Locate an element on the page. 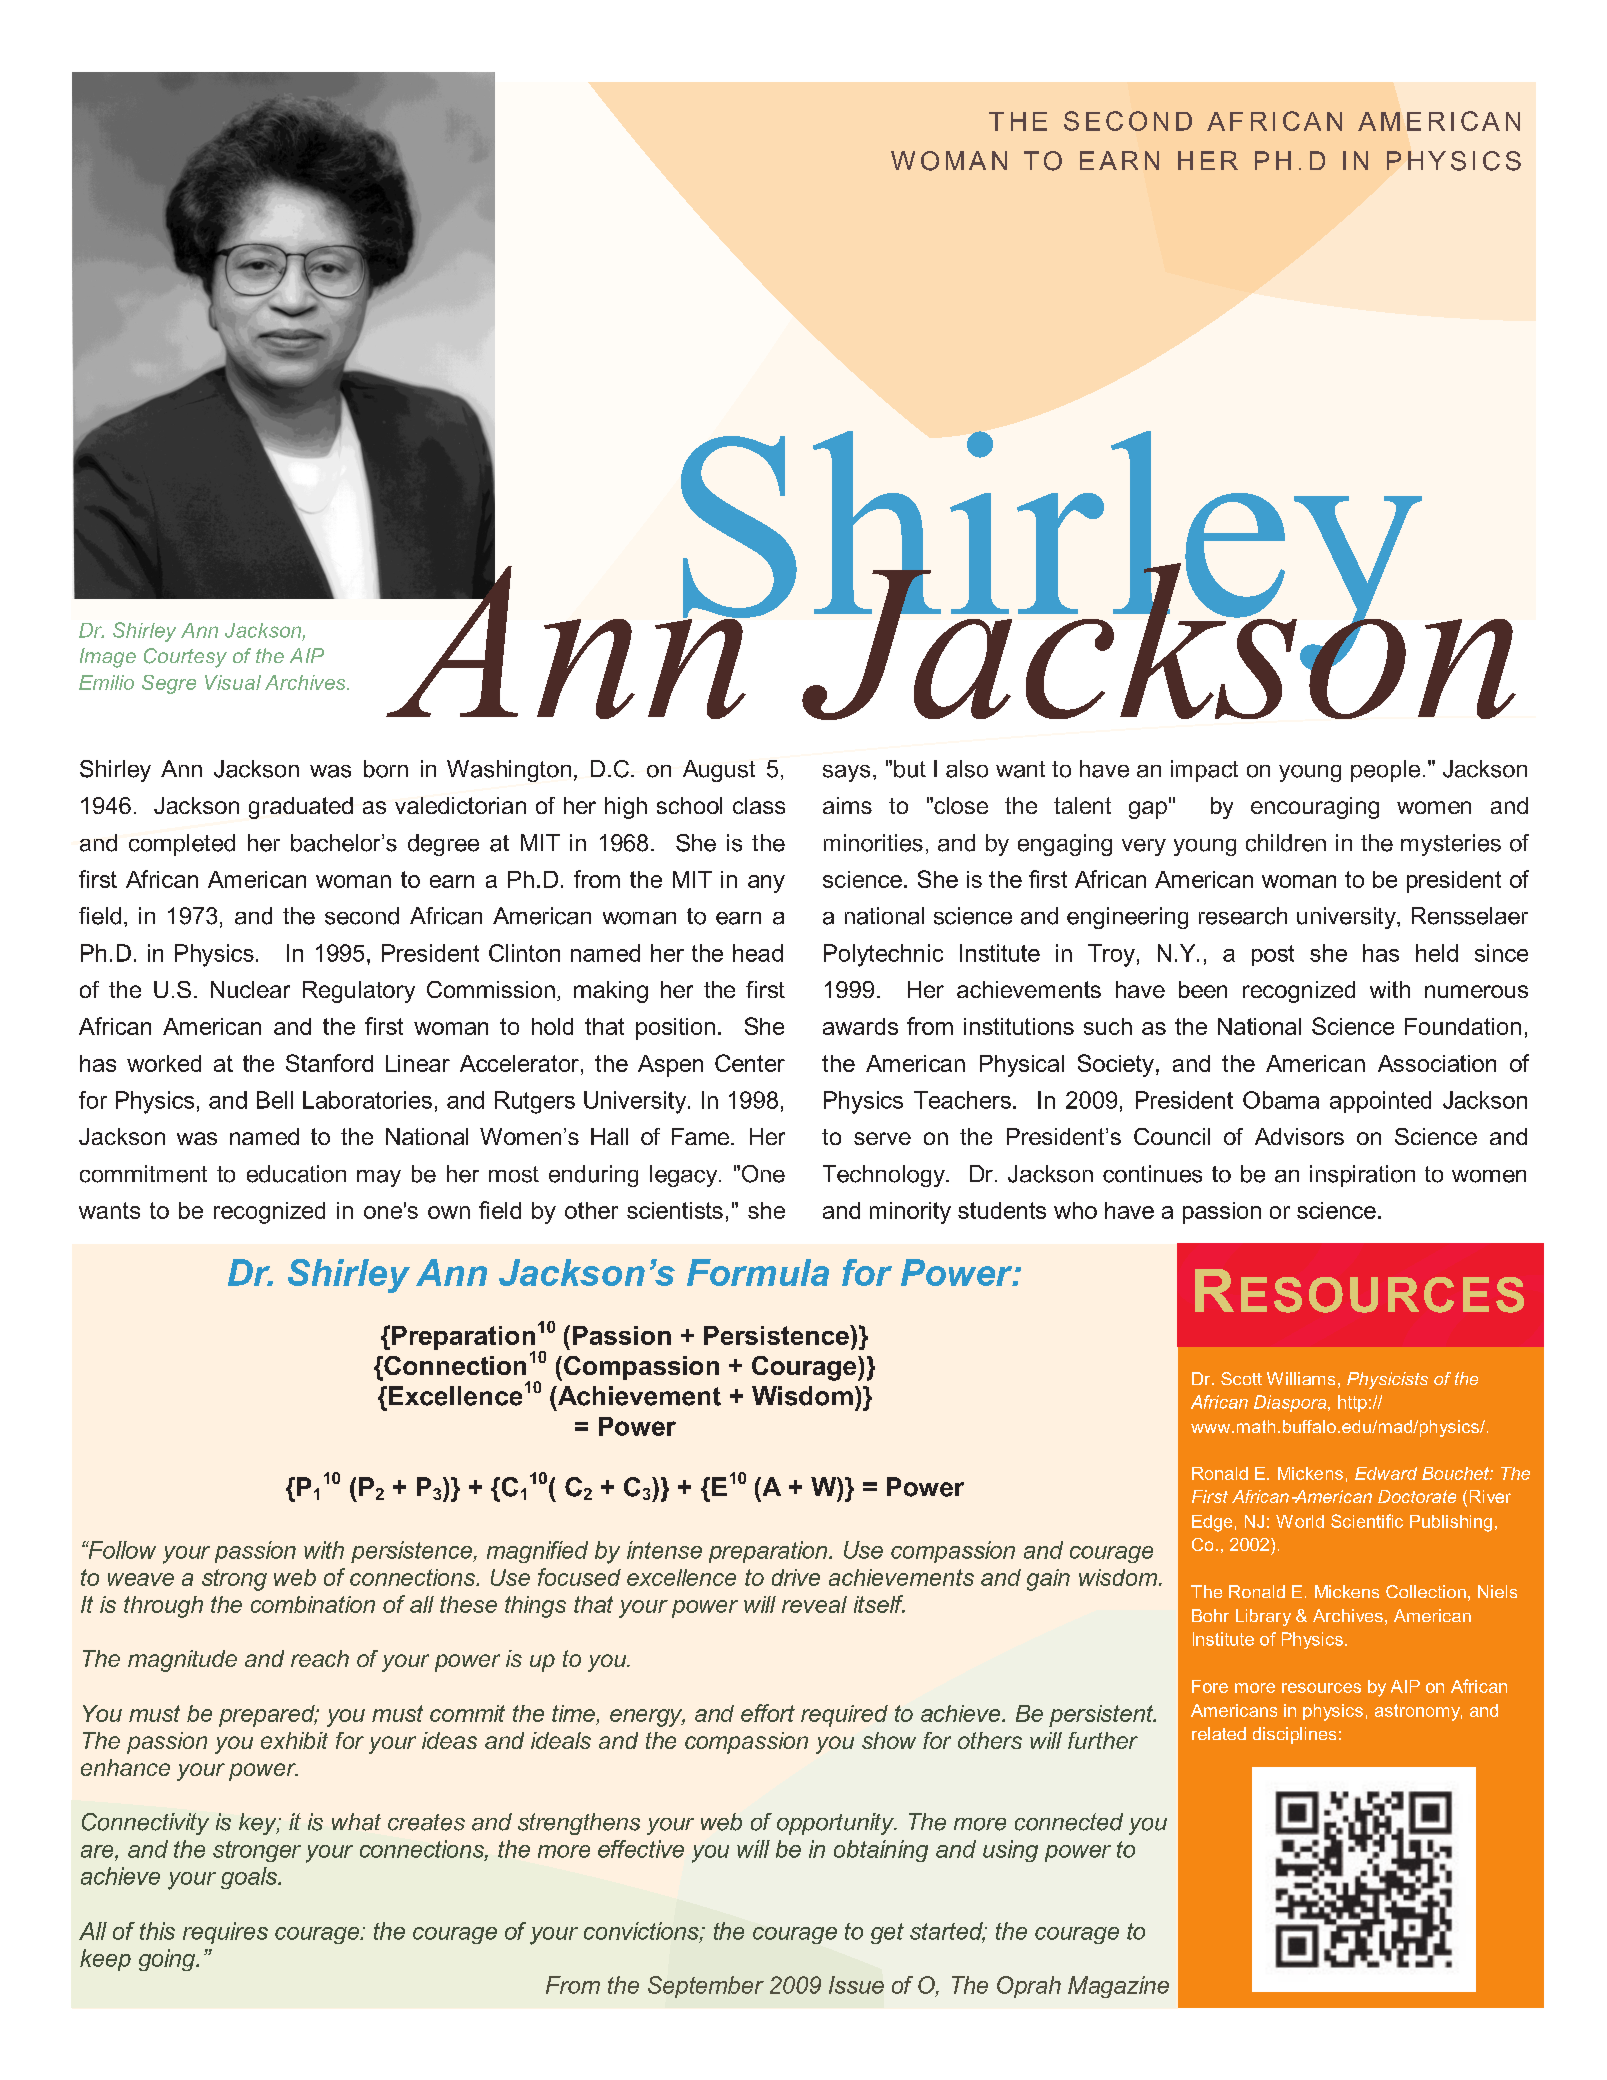  get is located at coordinates (887, 1933).
